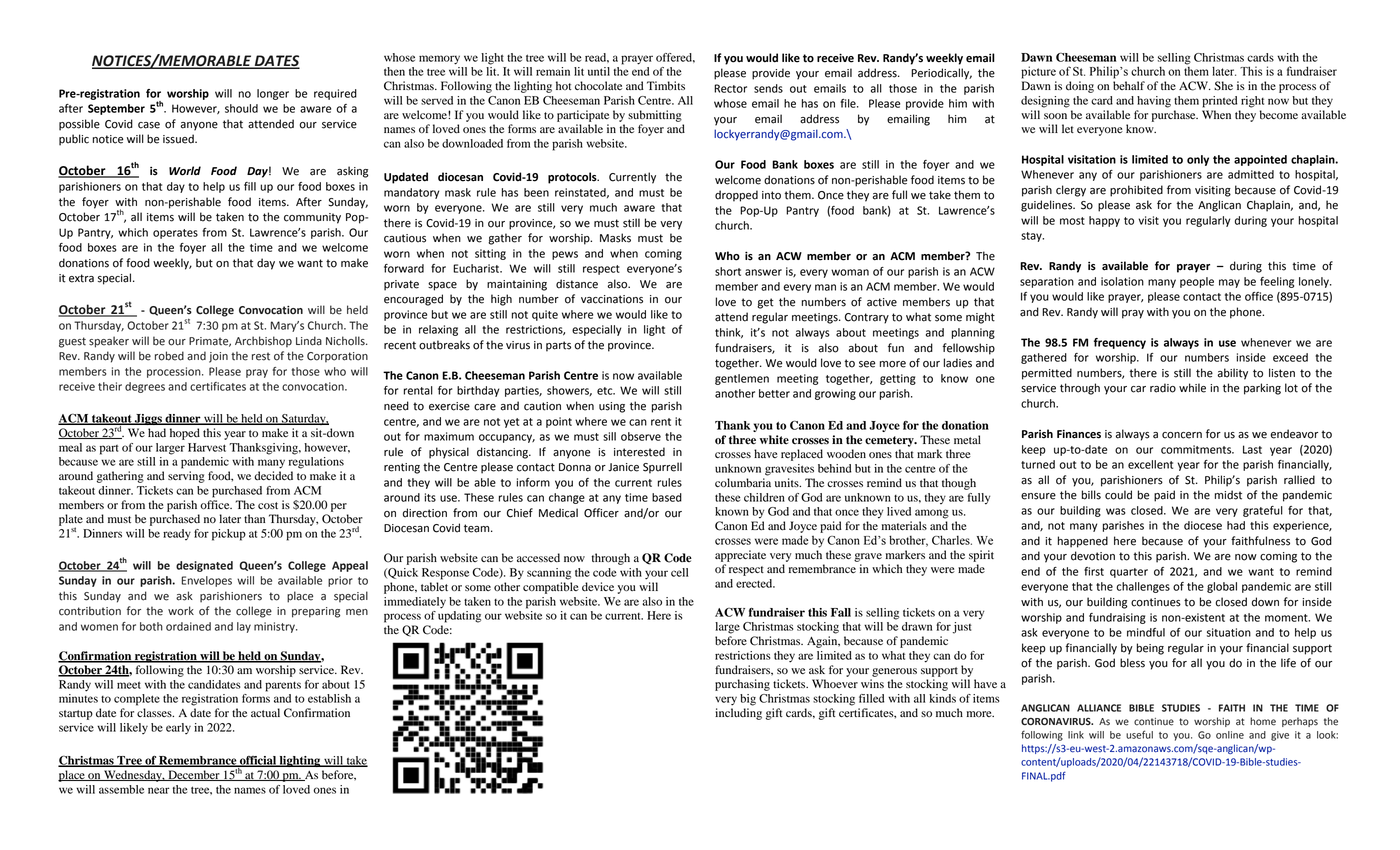  What do you see at coordinates (1203, 525) in the screenshot?
I see `diocese` at bounding box center [1203, 525].
